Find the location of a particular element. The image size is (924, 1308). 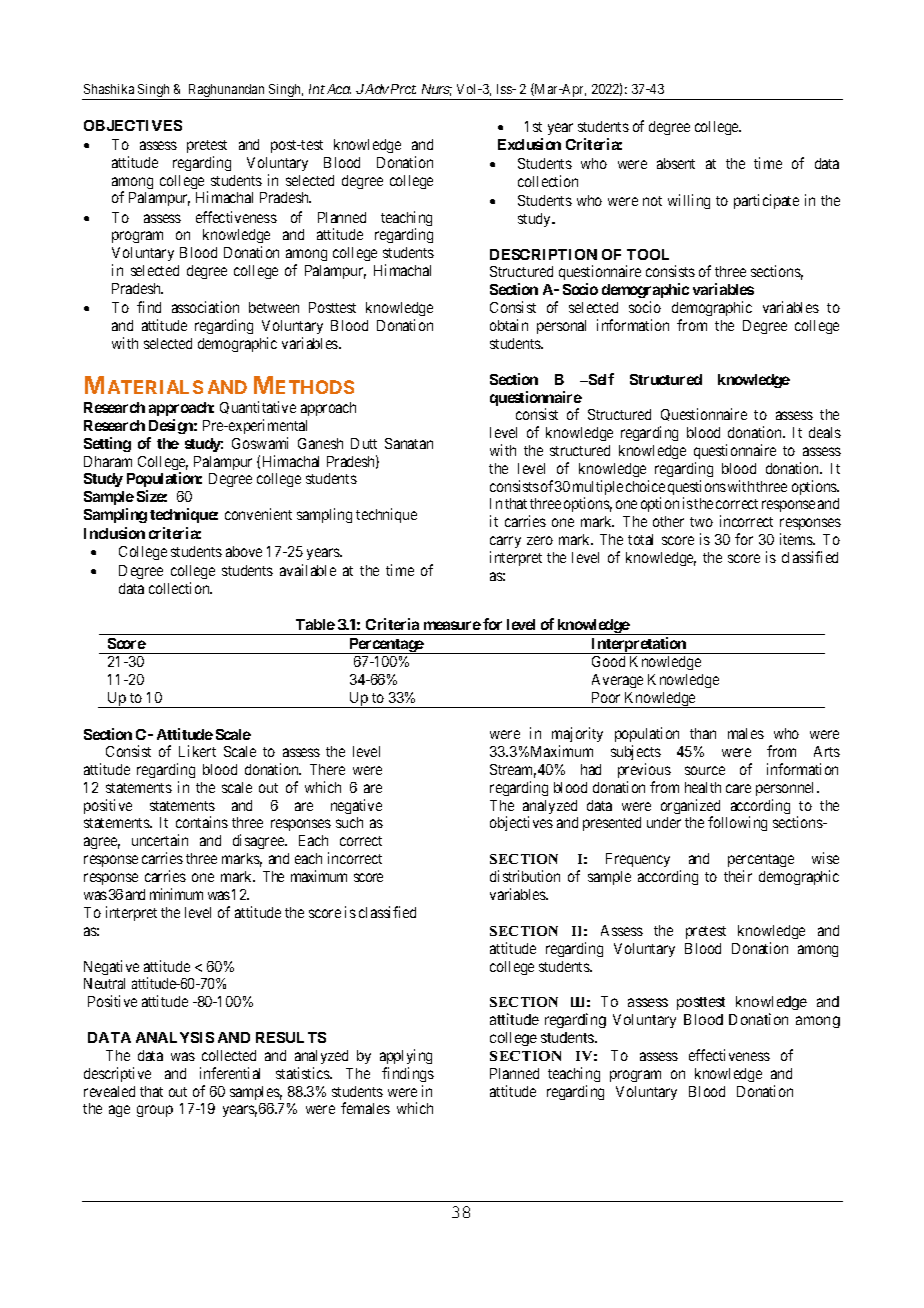

Aca is located at coordinates (339, 89).
